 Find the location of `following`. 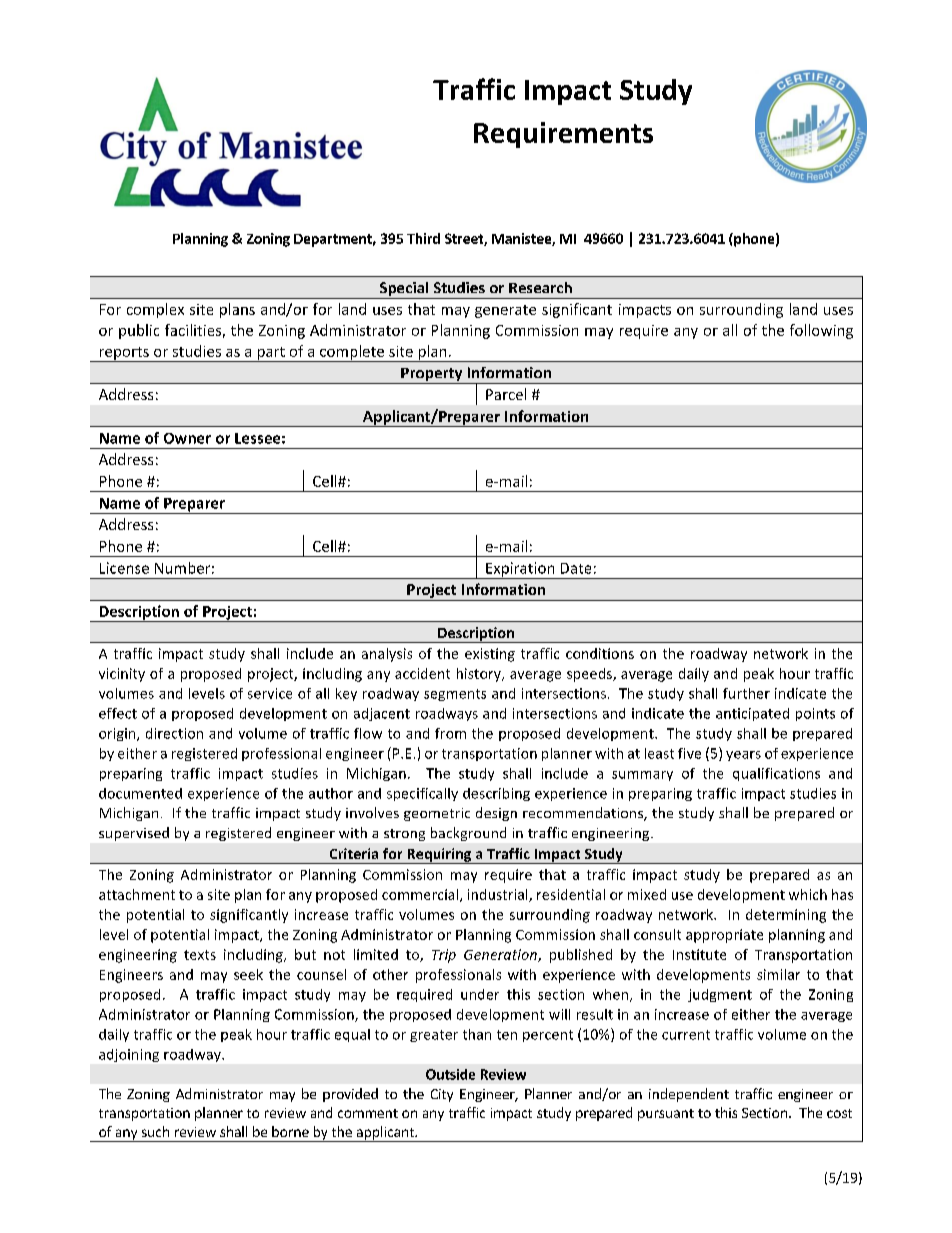

following is located at coordinates (821, 331).
